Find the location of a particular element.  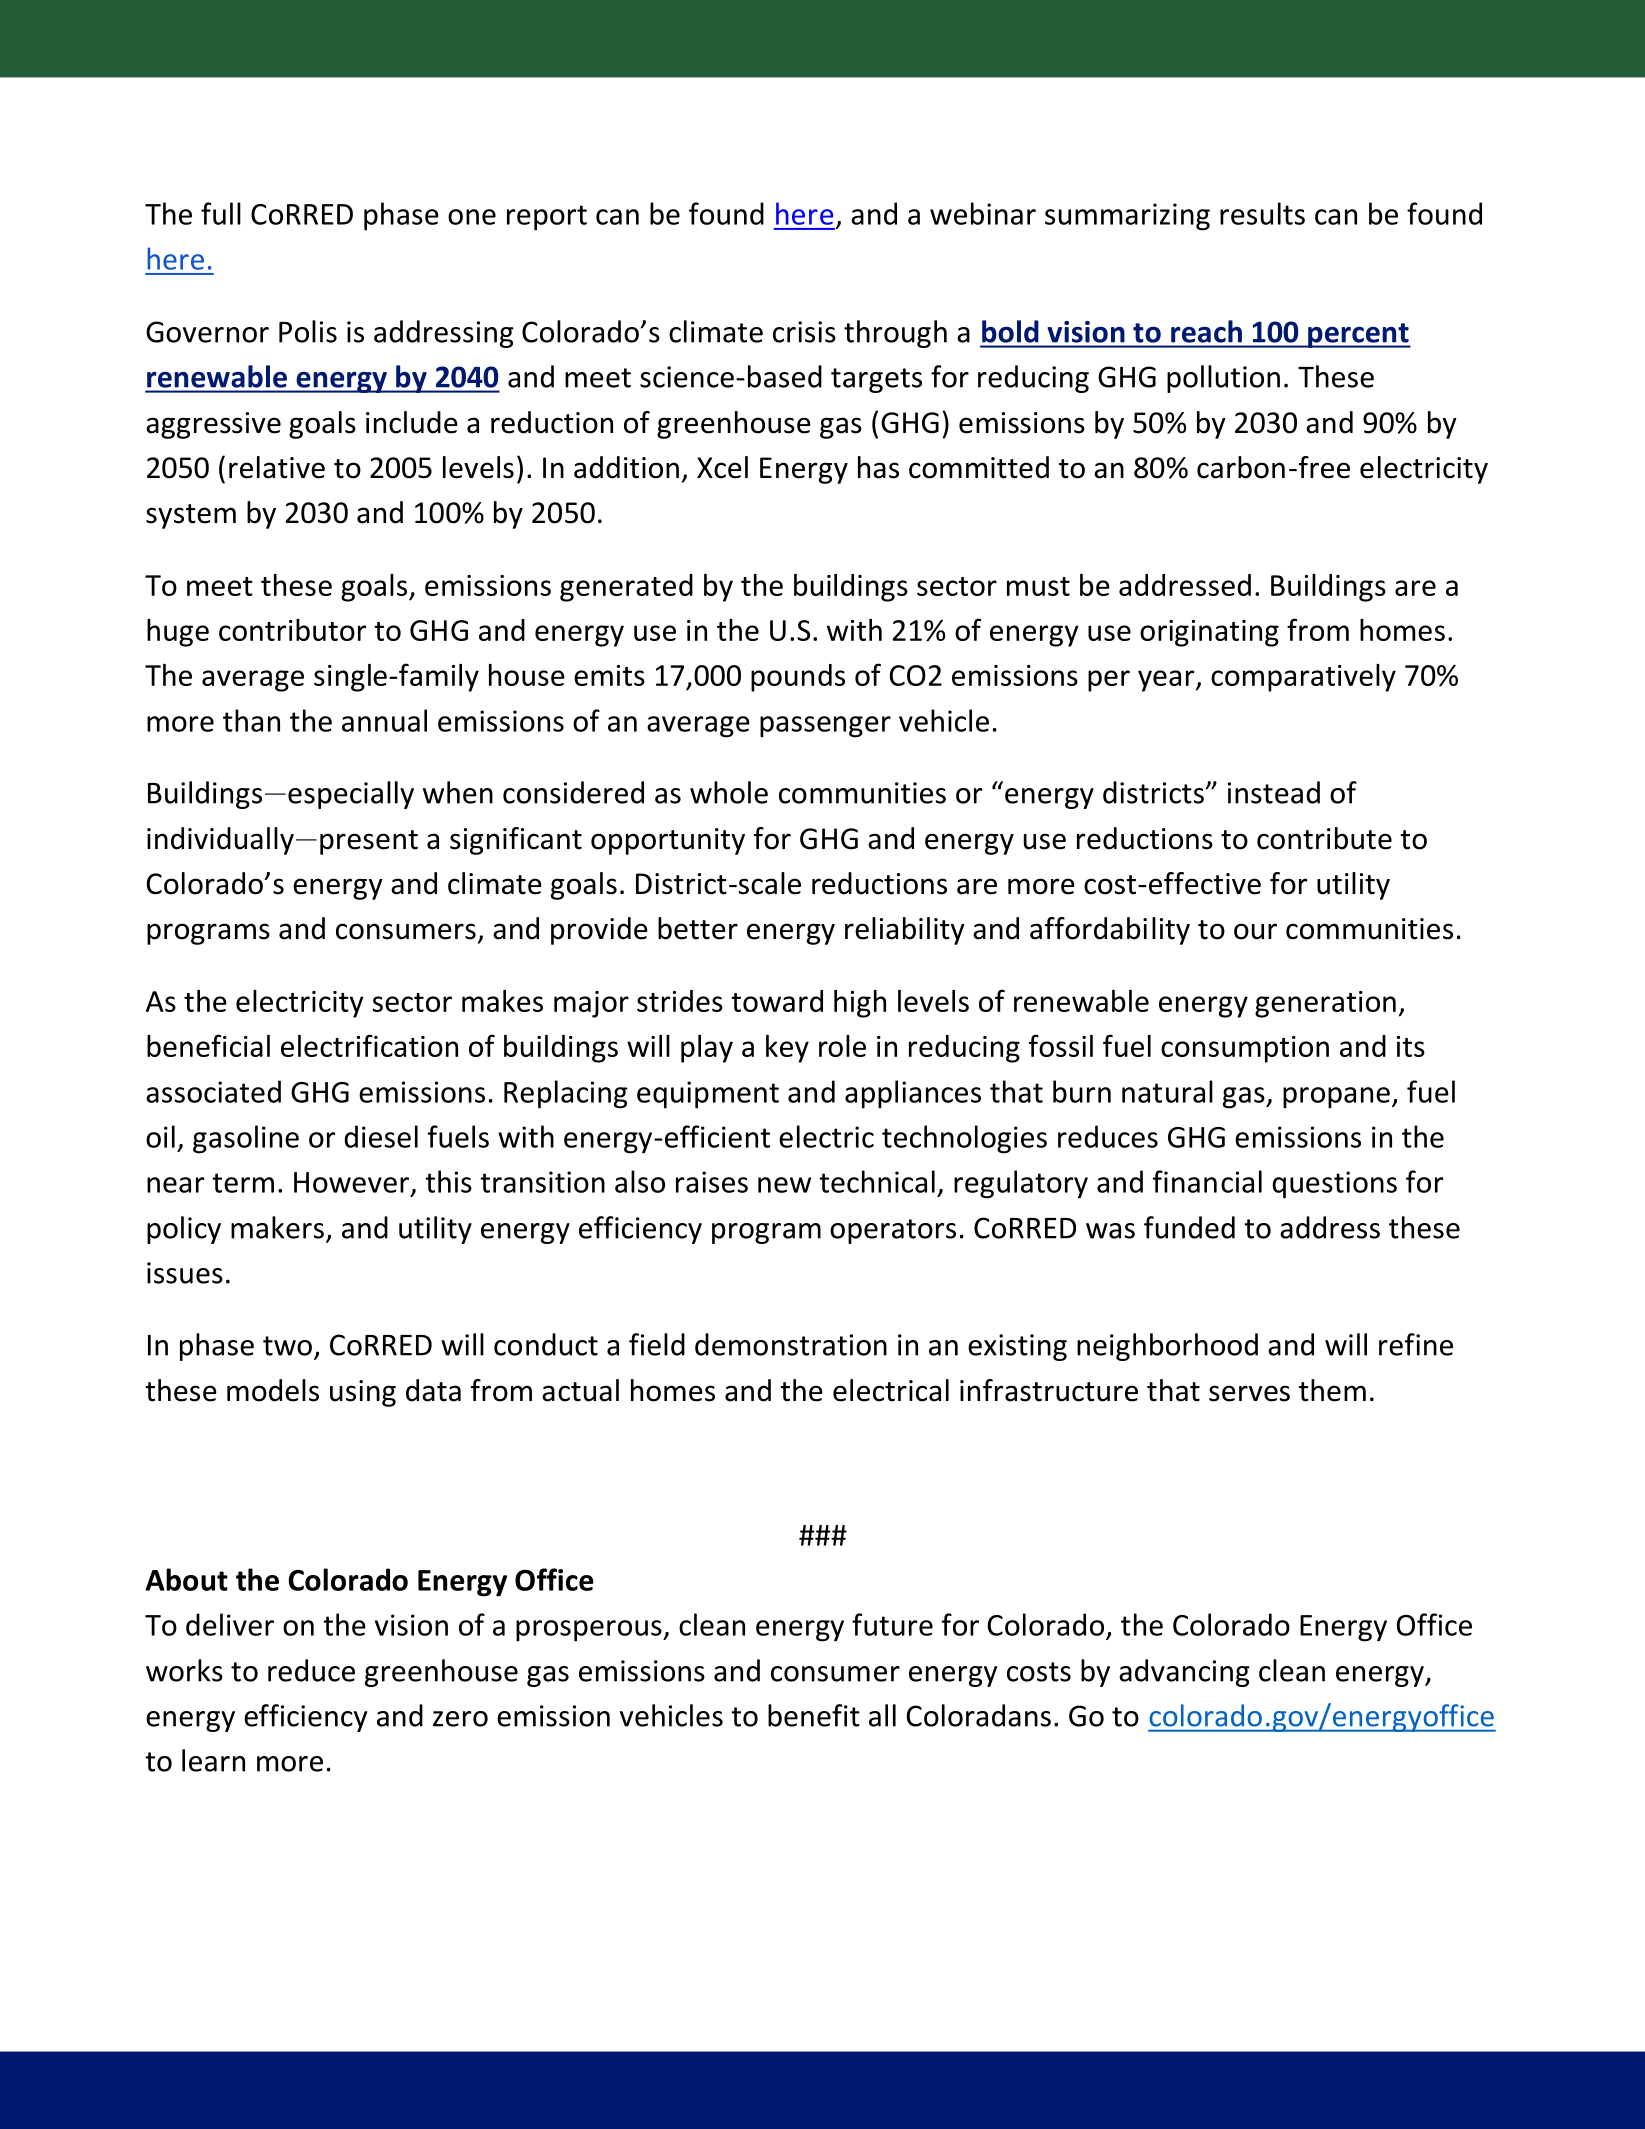

electrification is located at coordinates (369, 1045).
